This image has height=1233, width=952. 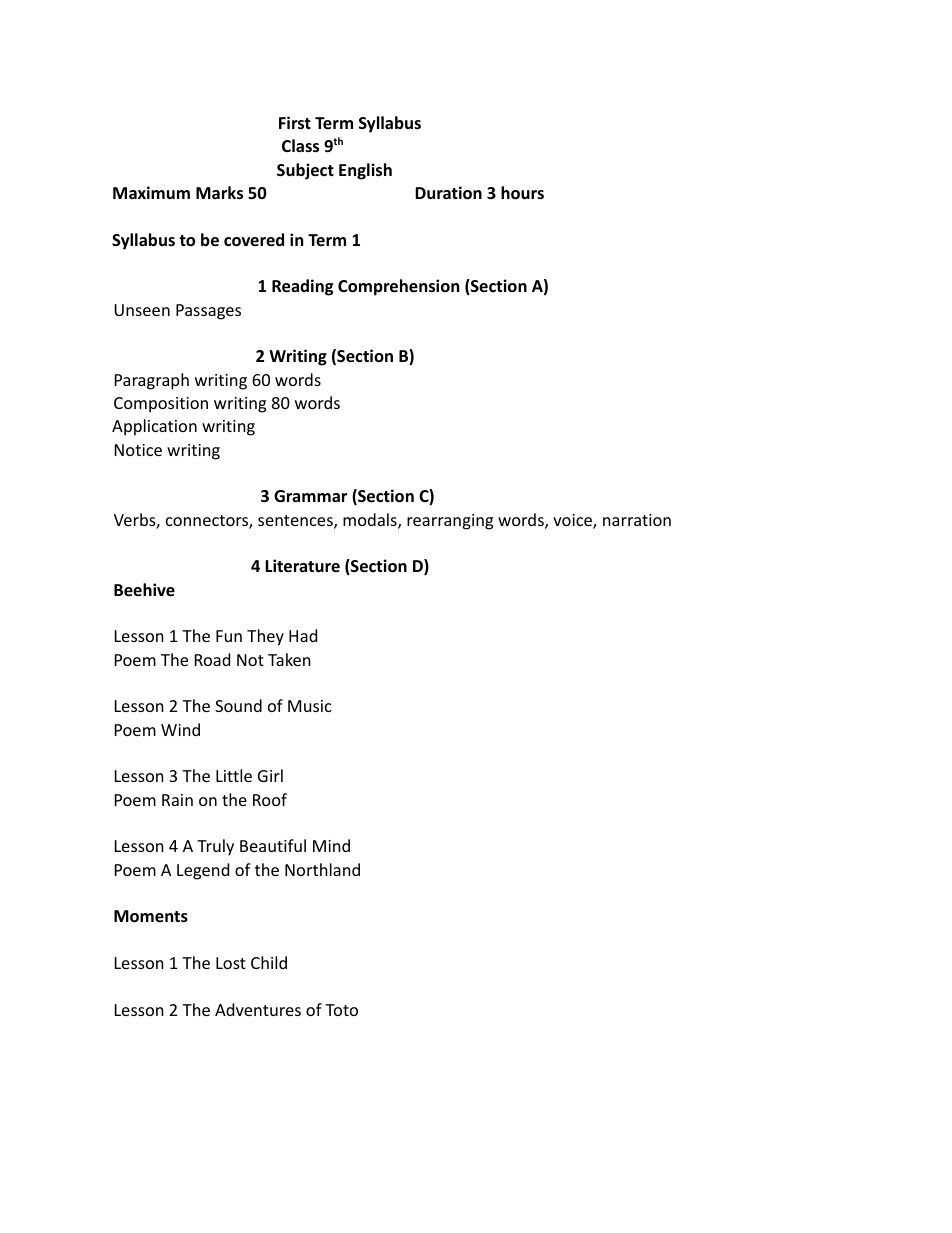 I want to click on Beehive, so click(x=144, y=590).
